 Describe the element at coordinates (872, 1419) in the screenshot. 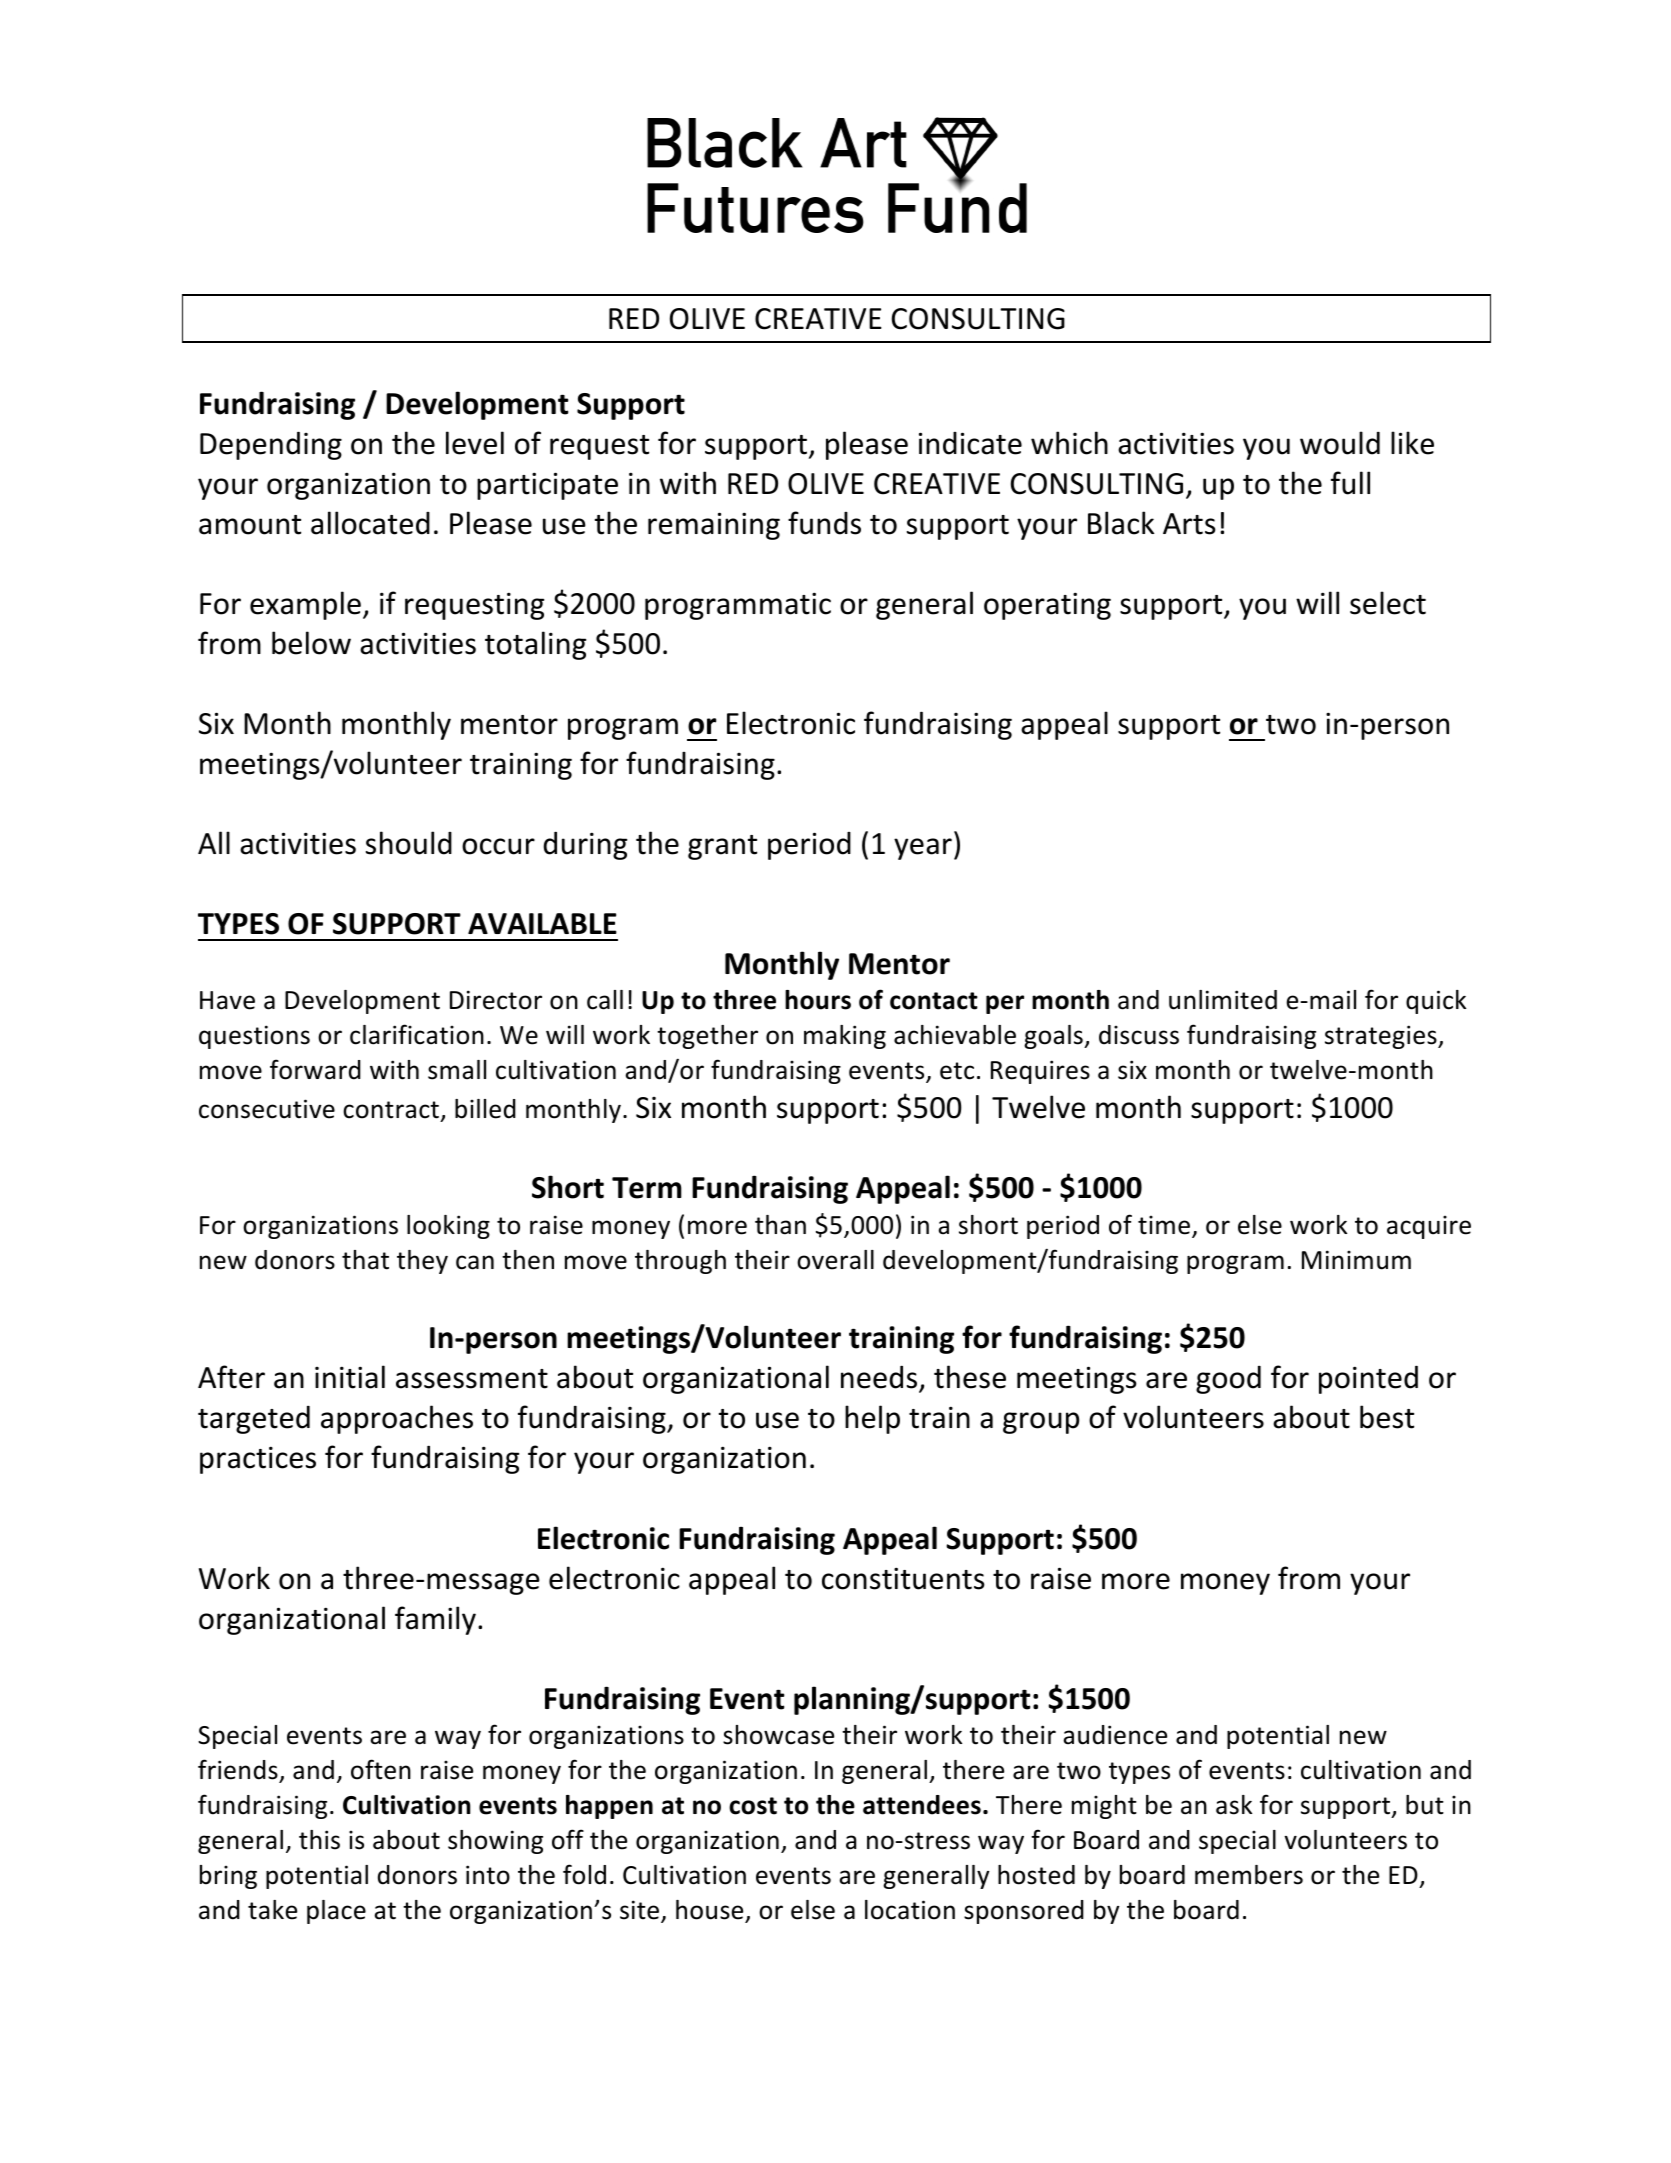

I see `help` at that location.
